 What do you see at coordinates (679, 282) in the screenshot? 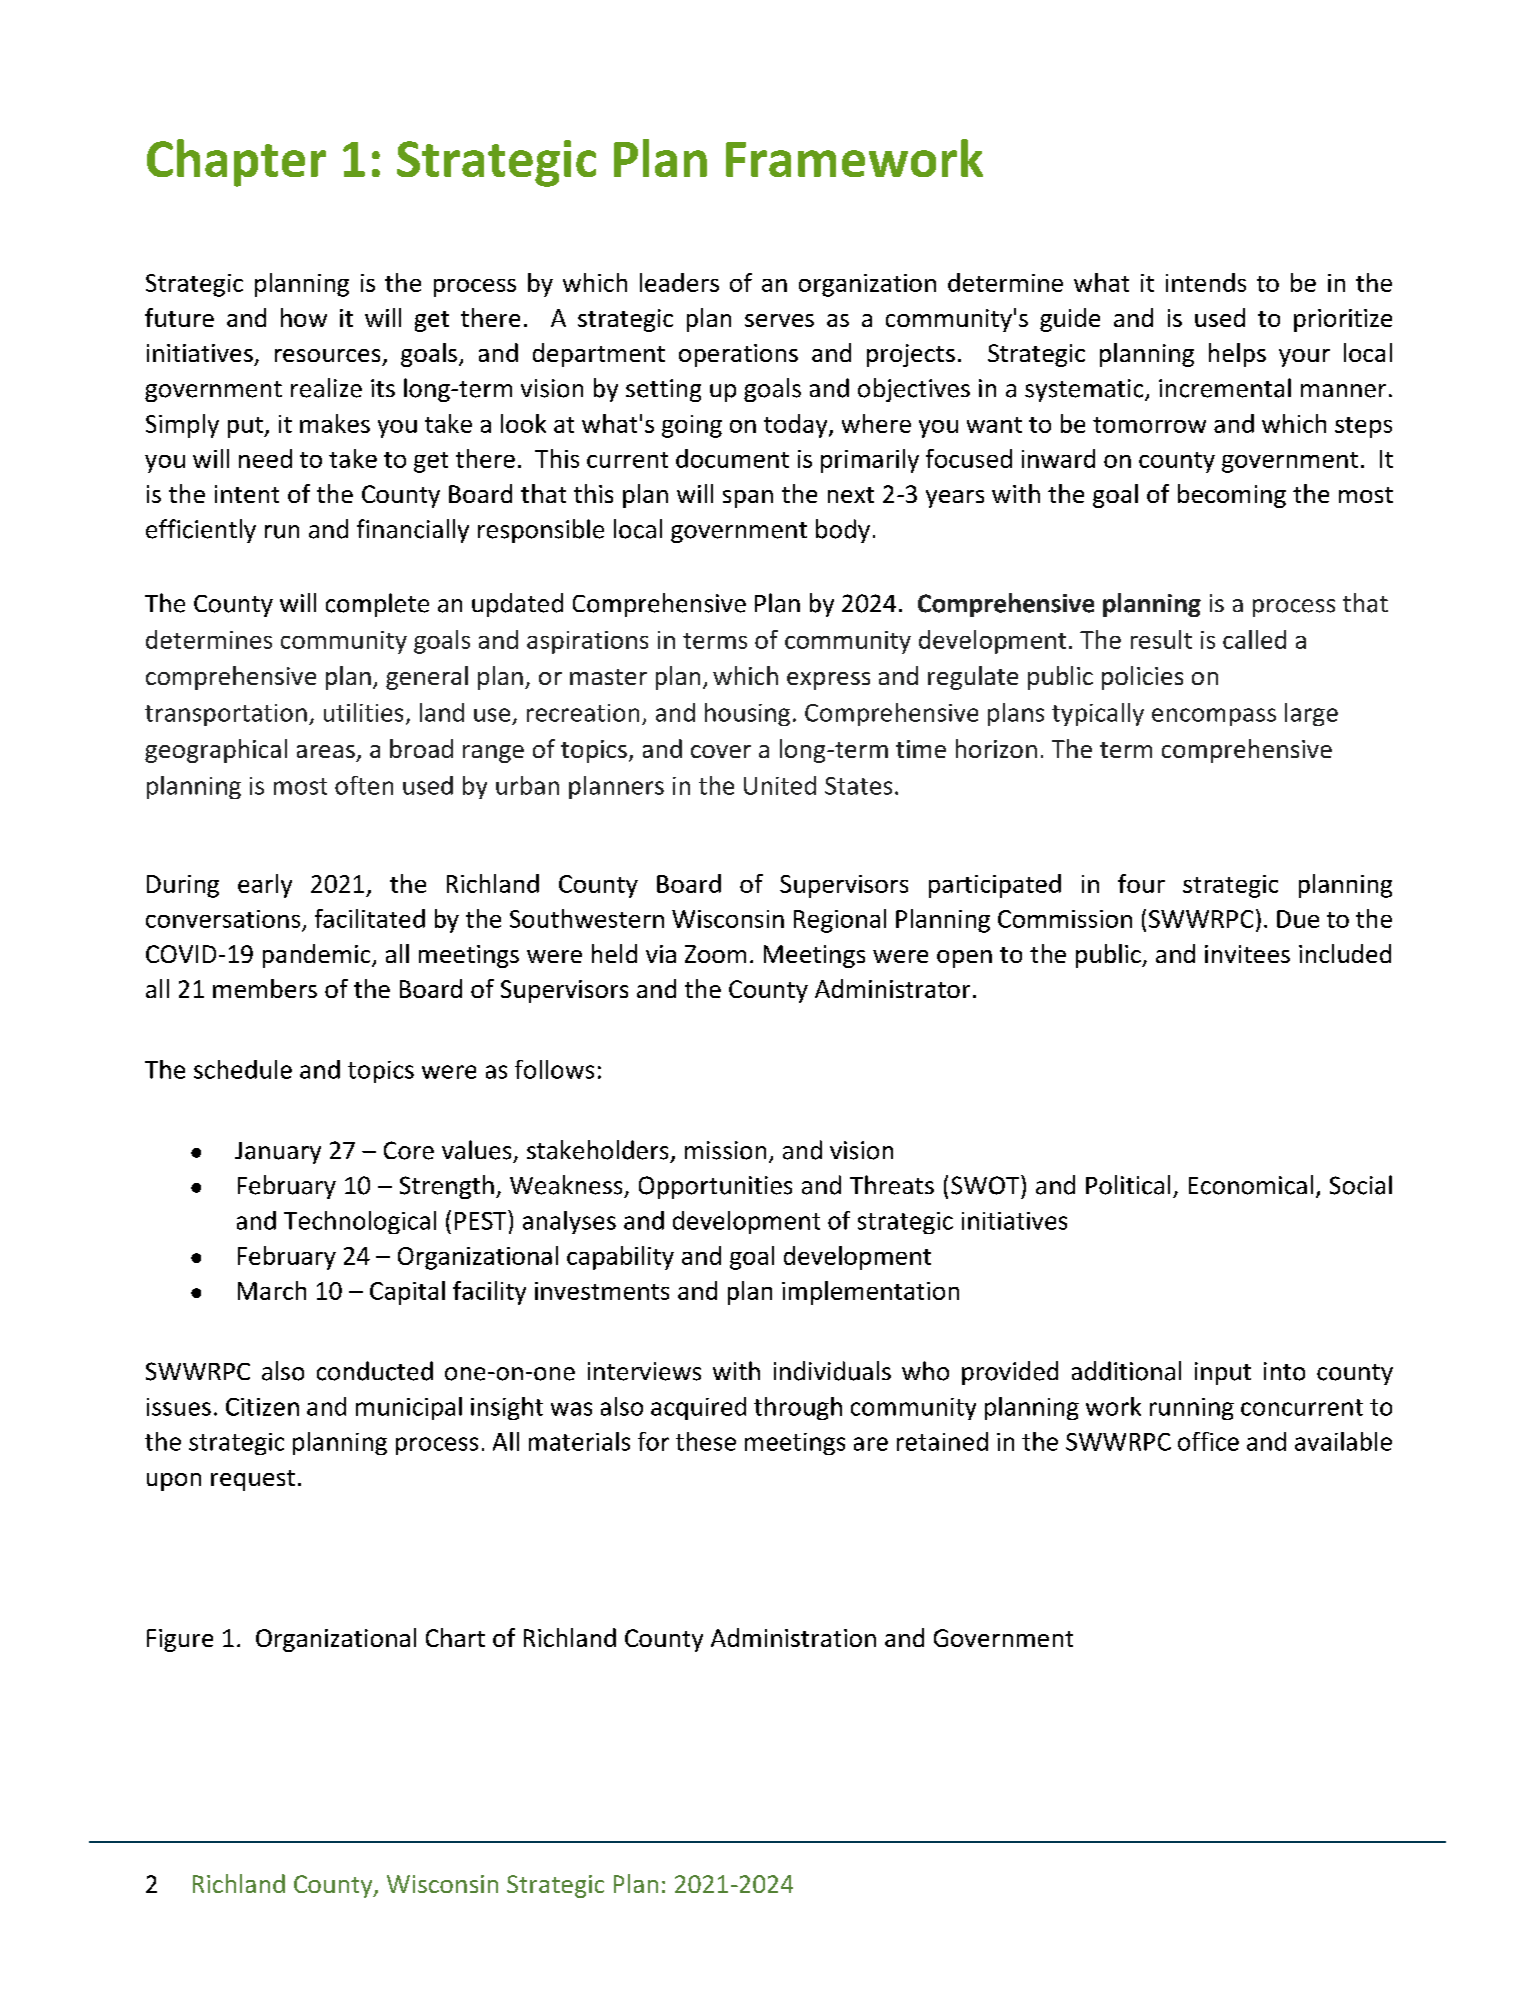
I see `leaders` at bounding box center [679, 282].
